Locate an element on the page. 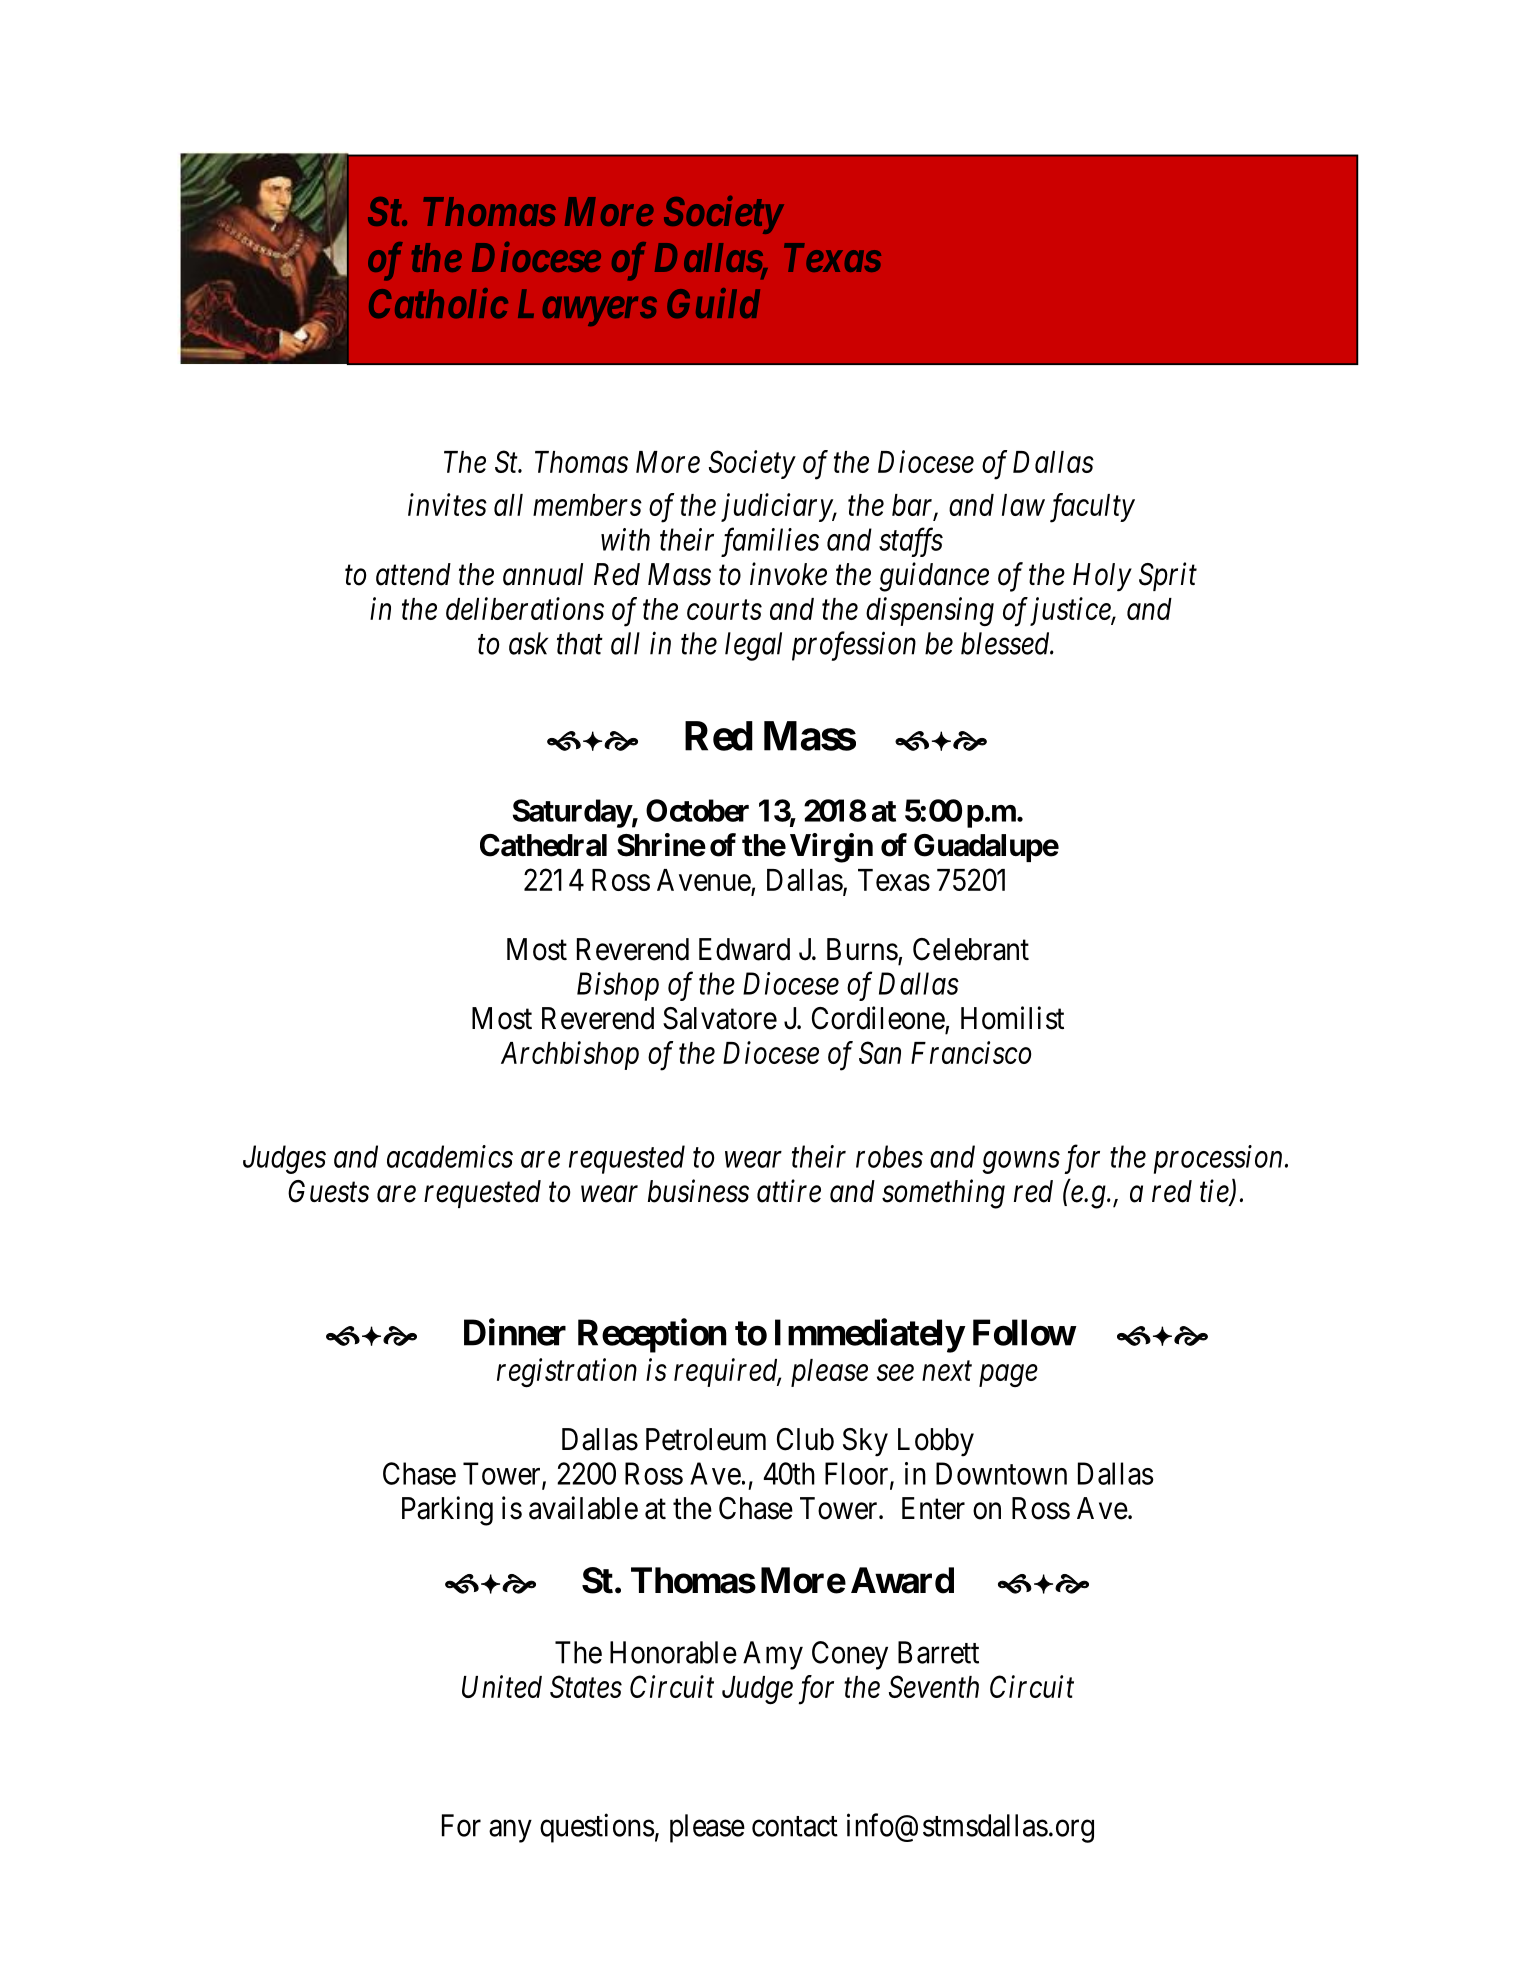 This image has height=1985, width=1534. Saturday is located at coordinates (572, 813).
